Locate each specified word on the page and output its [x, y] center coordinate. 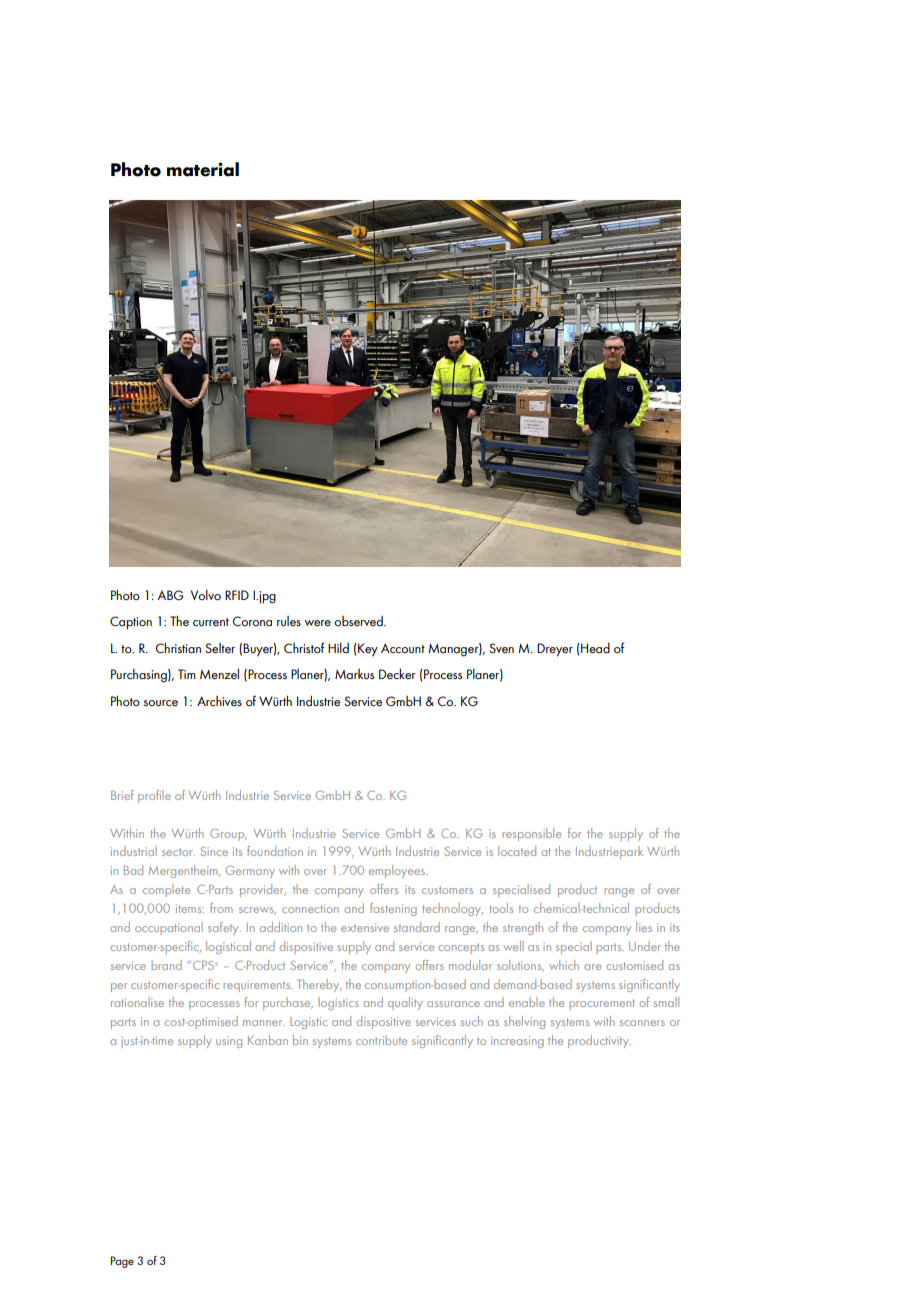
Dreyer [555, 650]
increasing [517, 1042]
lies [644, 927]
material [203, 169]
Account [403, 648]
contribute [381, 1040]
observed [359, 621]
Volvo [206, 595]
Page [122, 1262]
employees [398, 871]
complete [166, 890]
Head [594, 648]
